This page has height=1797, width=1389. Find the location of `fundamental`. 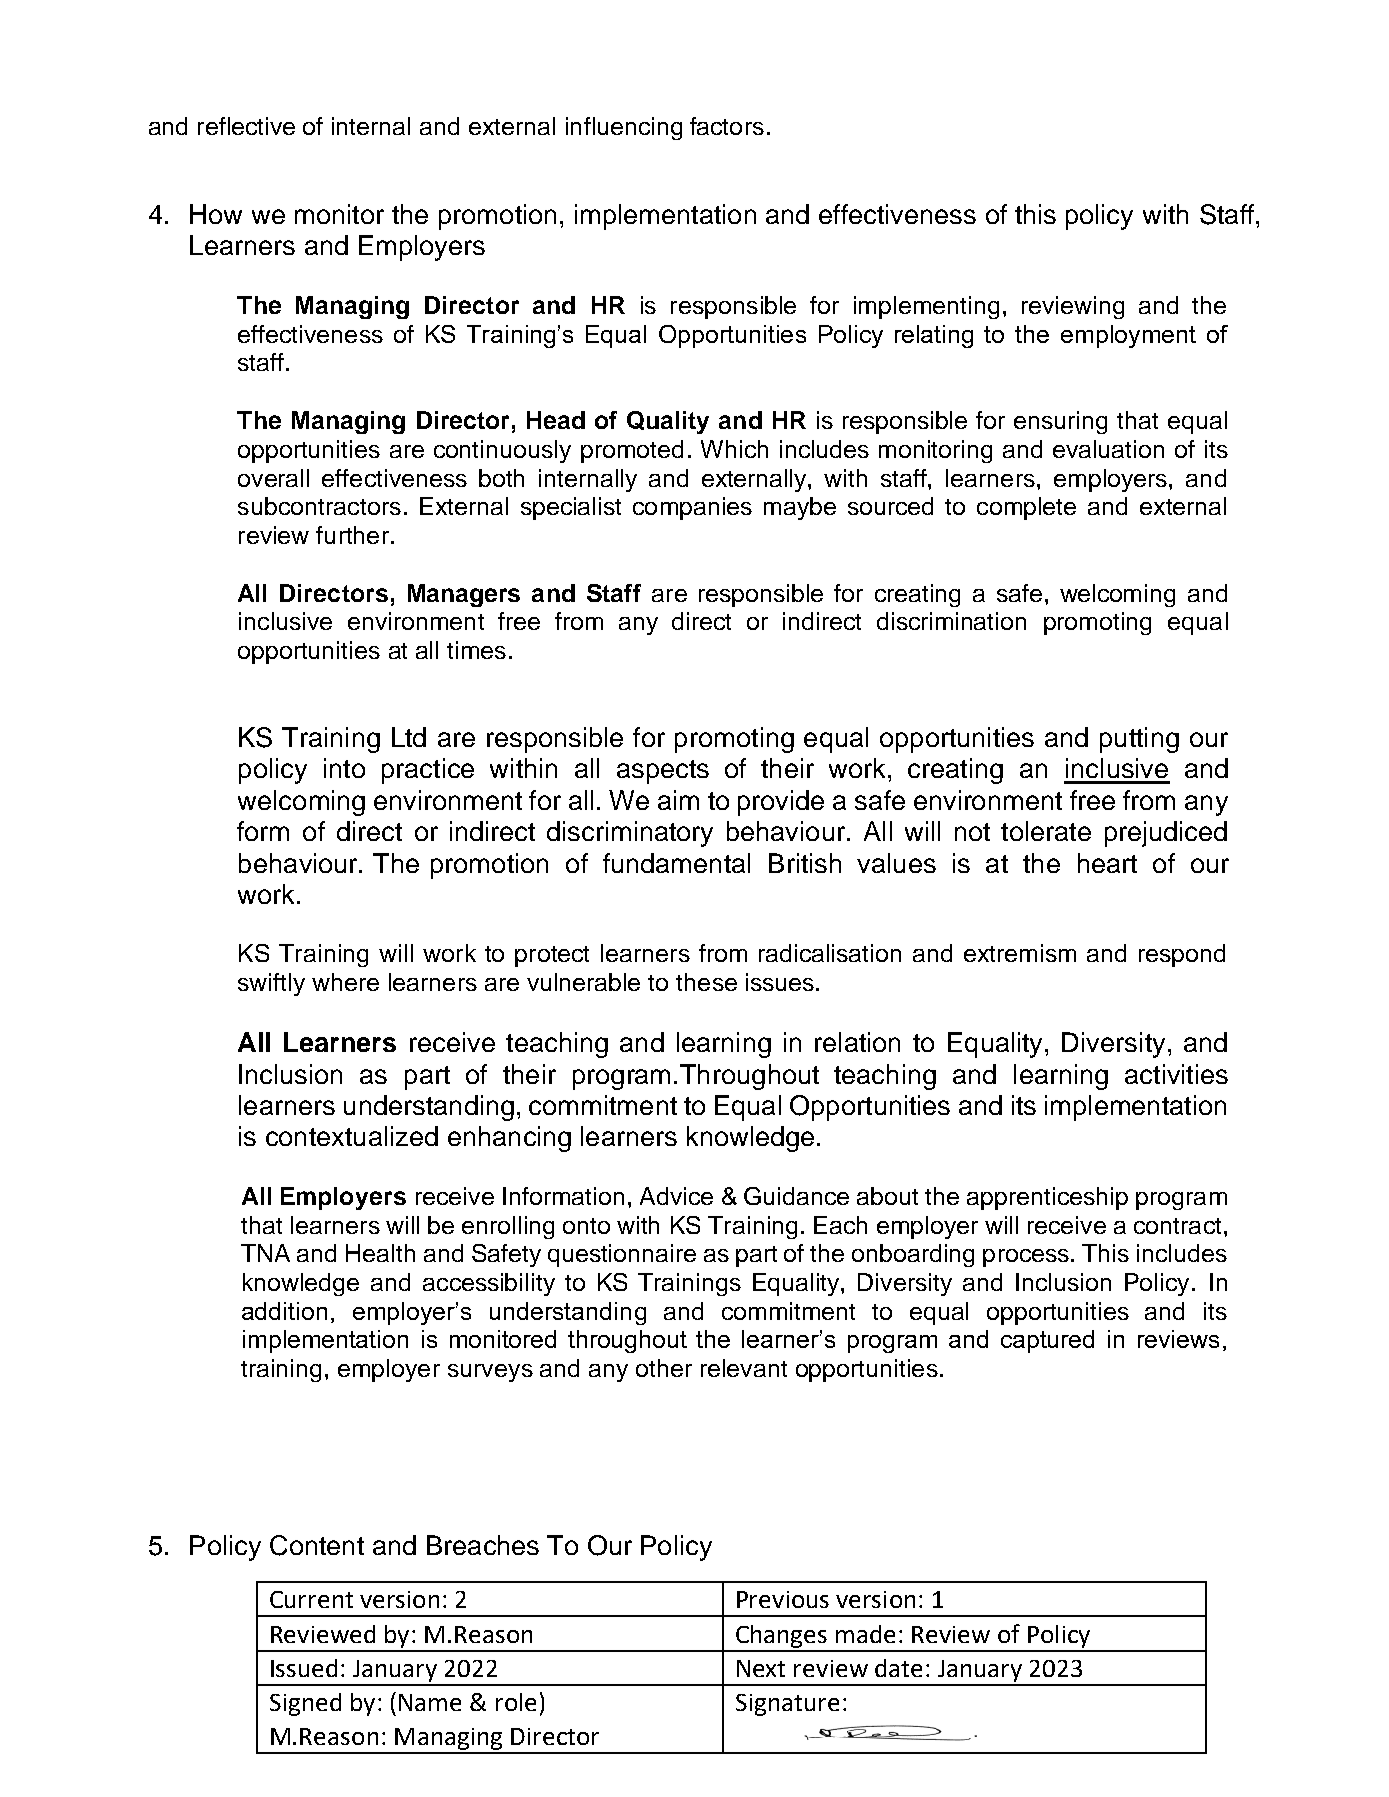

fundamental is located at coordinates (676, 863).
